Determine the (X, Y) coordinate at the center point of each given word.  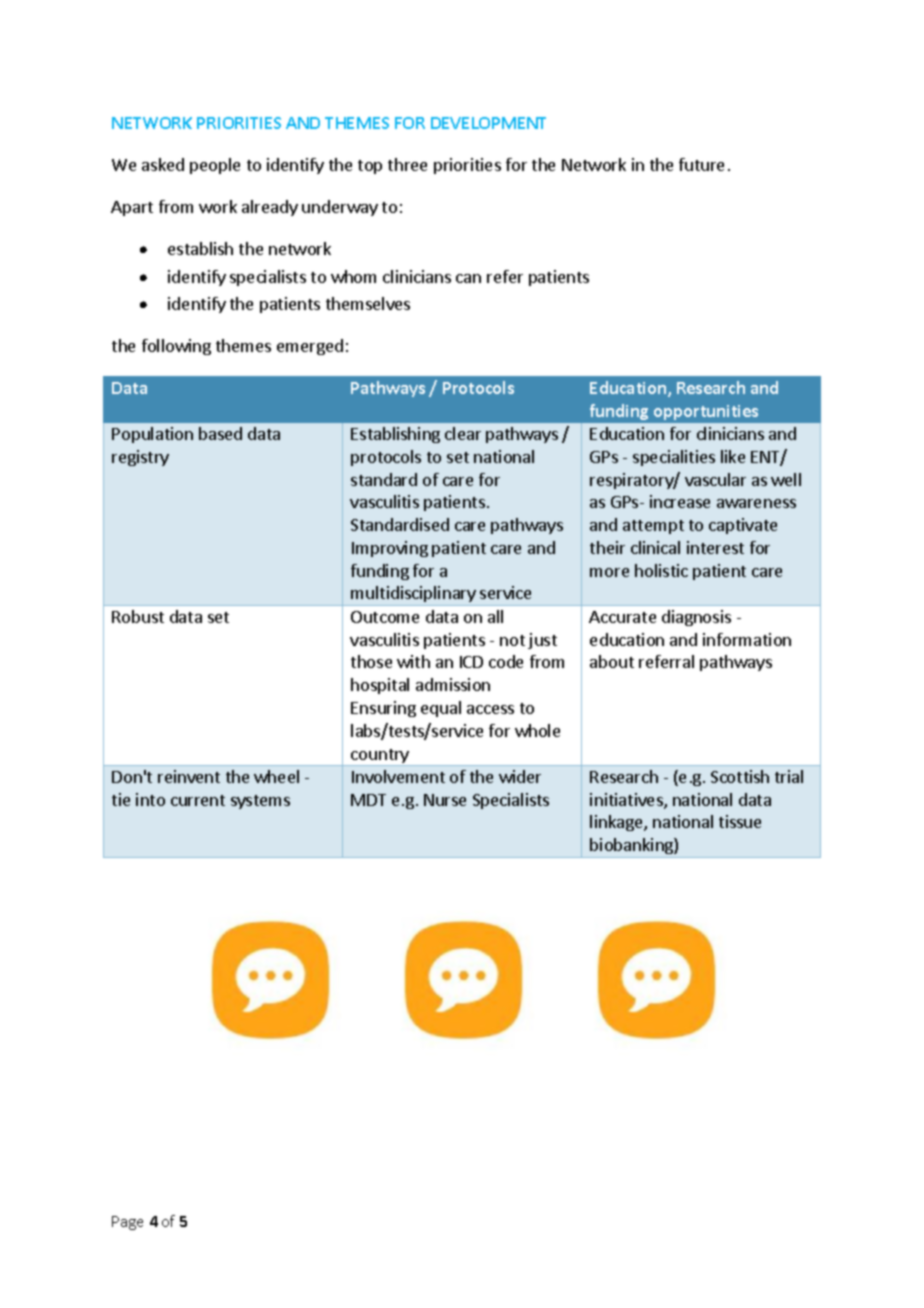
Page (127, 1223)
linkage (617, 823)
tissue (740, 821)
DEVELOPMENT (488, 123)
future (701, 164)
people (215, 166)
